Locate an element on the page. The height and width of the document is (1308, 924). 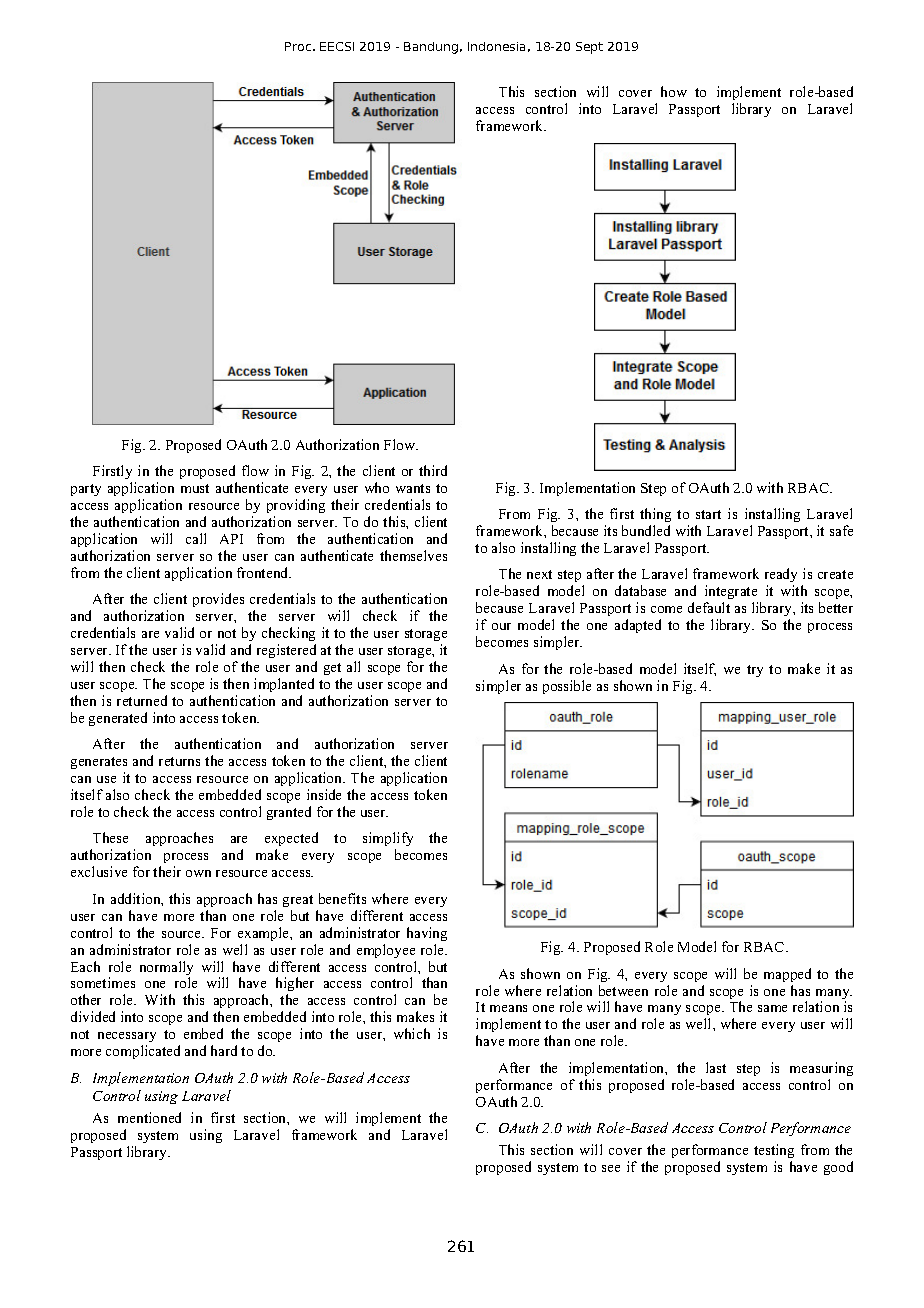
exclusive is located at coordinates (99, 871).
